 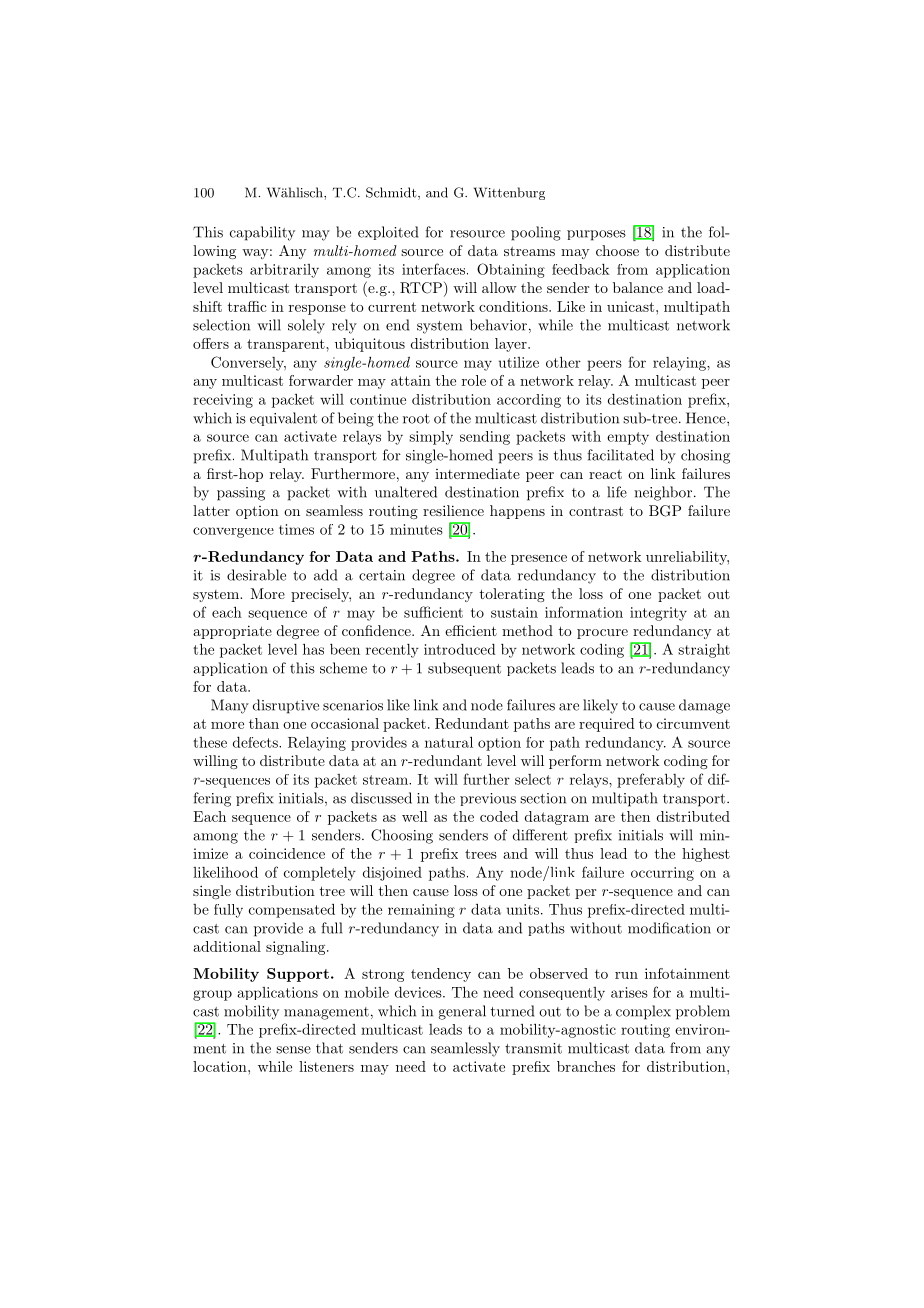 What do you see at coordinates (607, 725) in the screenshot?
I see `required` at bounding box center [607, 725].
